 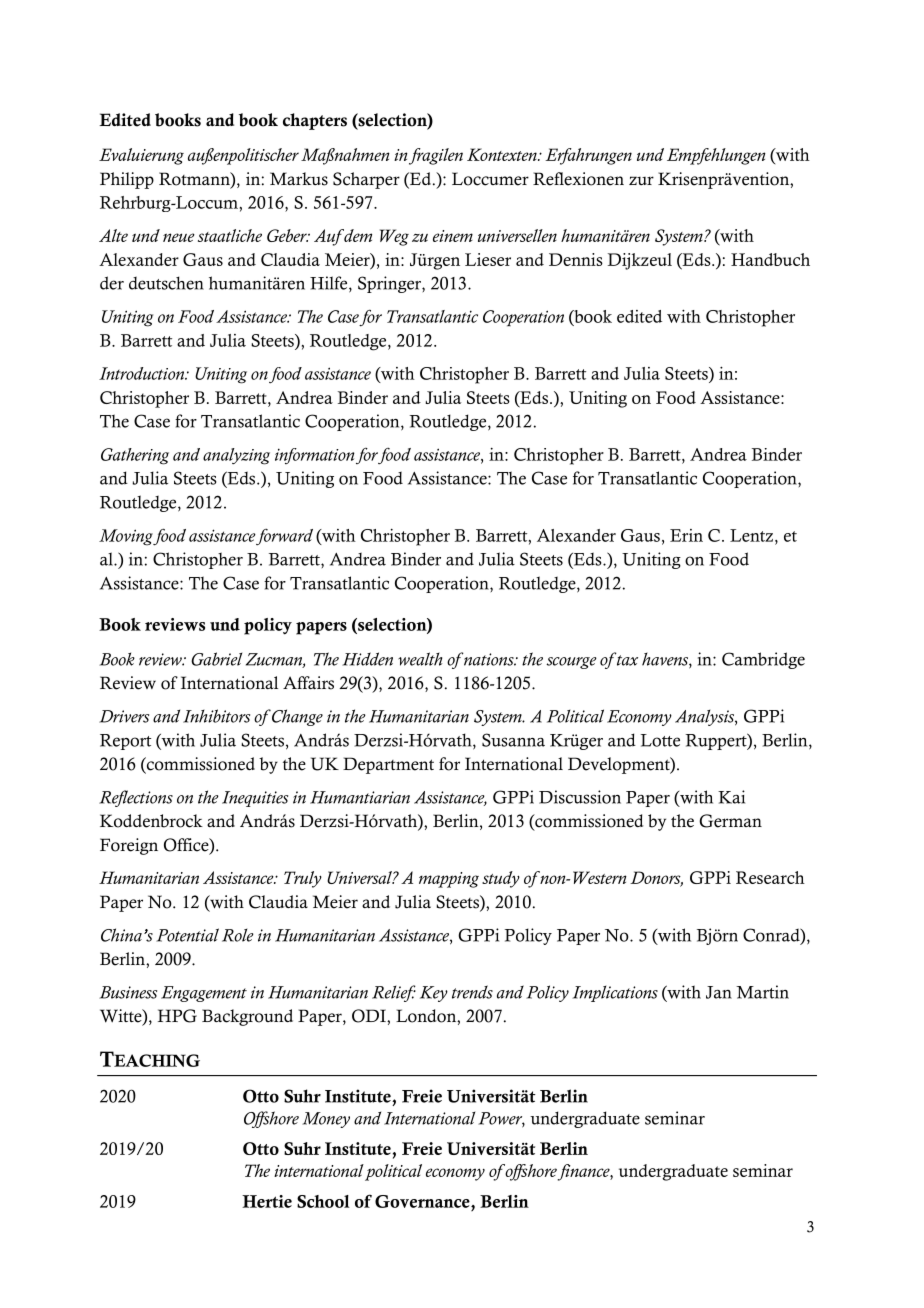 What do you see at coordinates (641, 180) in the page?
I see `zur` at bounding box center [641, 180].
